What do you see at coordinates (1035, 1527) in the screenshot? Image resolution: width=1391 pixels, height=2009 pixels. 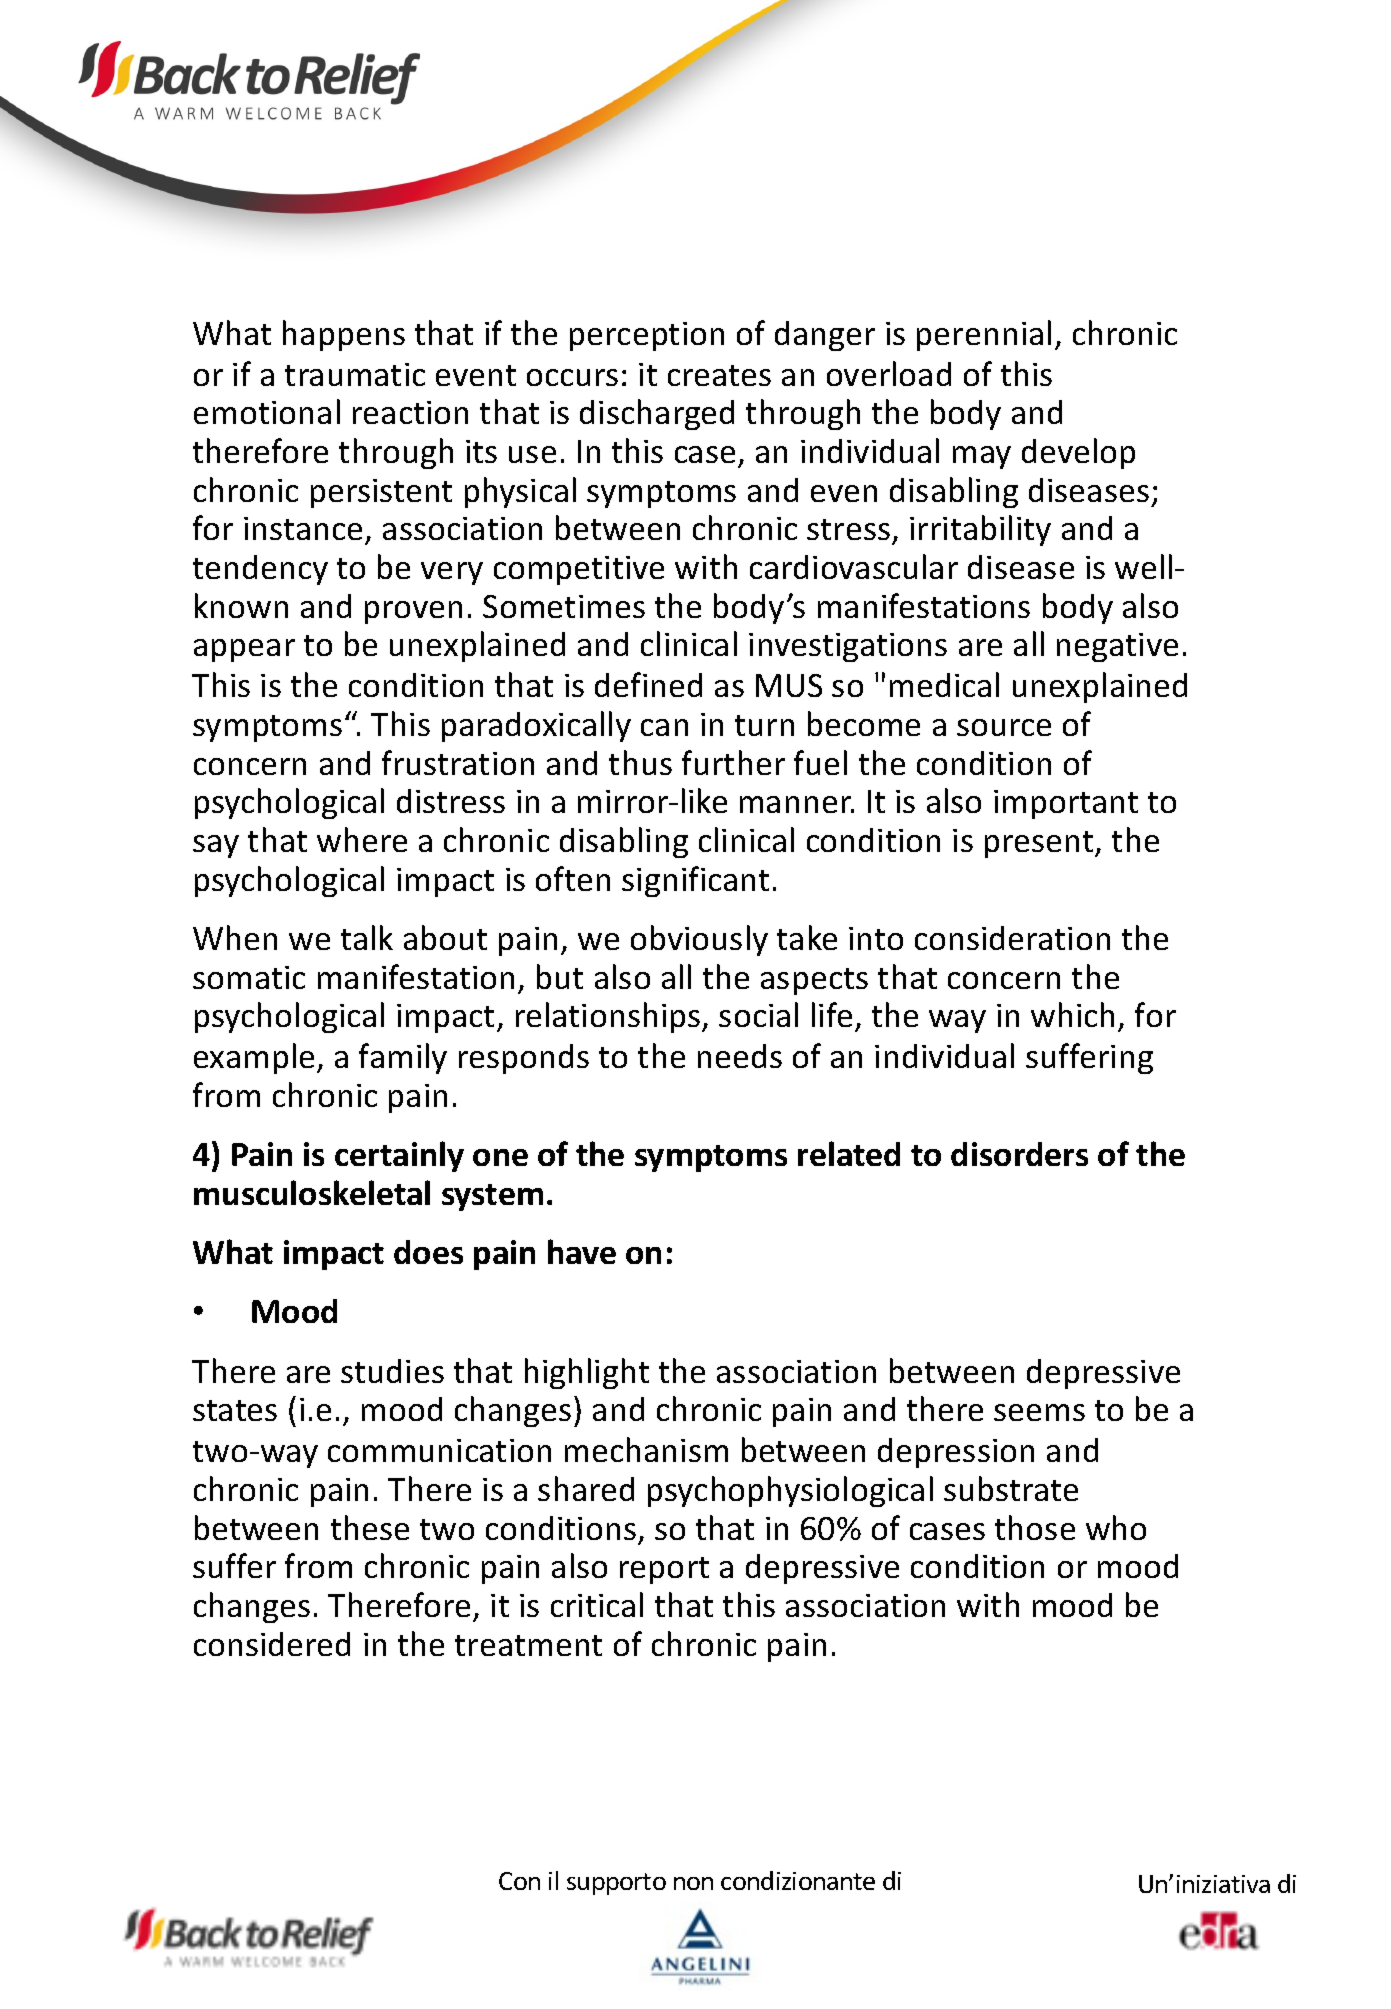 I see `those` at bounding box center [1035, 1527].
